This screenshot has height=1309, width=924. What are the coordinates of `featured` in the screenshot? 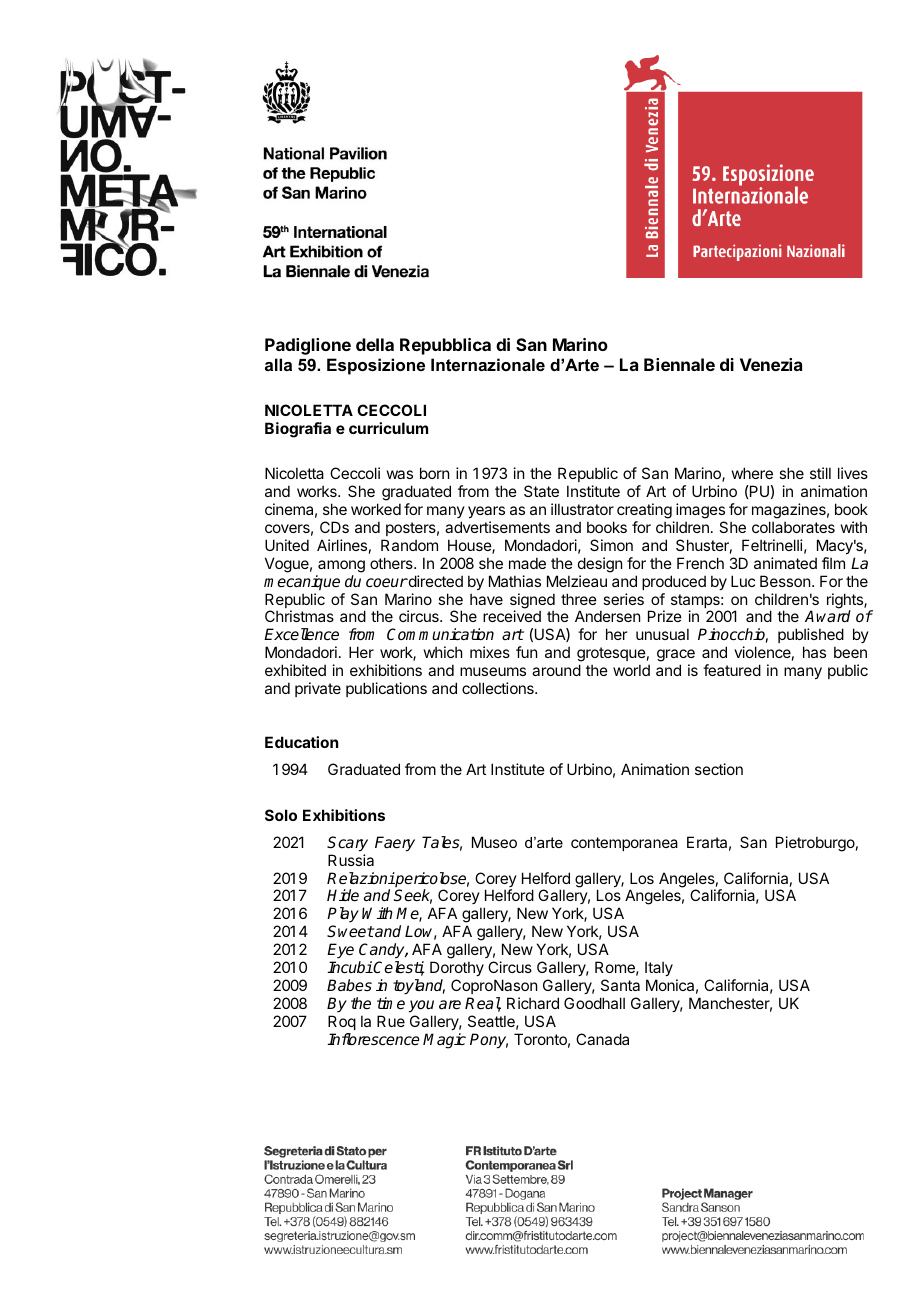 It's located at (732, 670).
